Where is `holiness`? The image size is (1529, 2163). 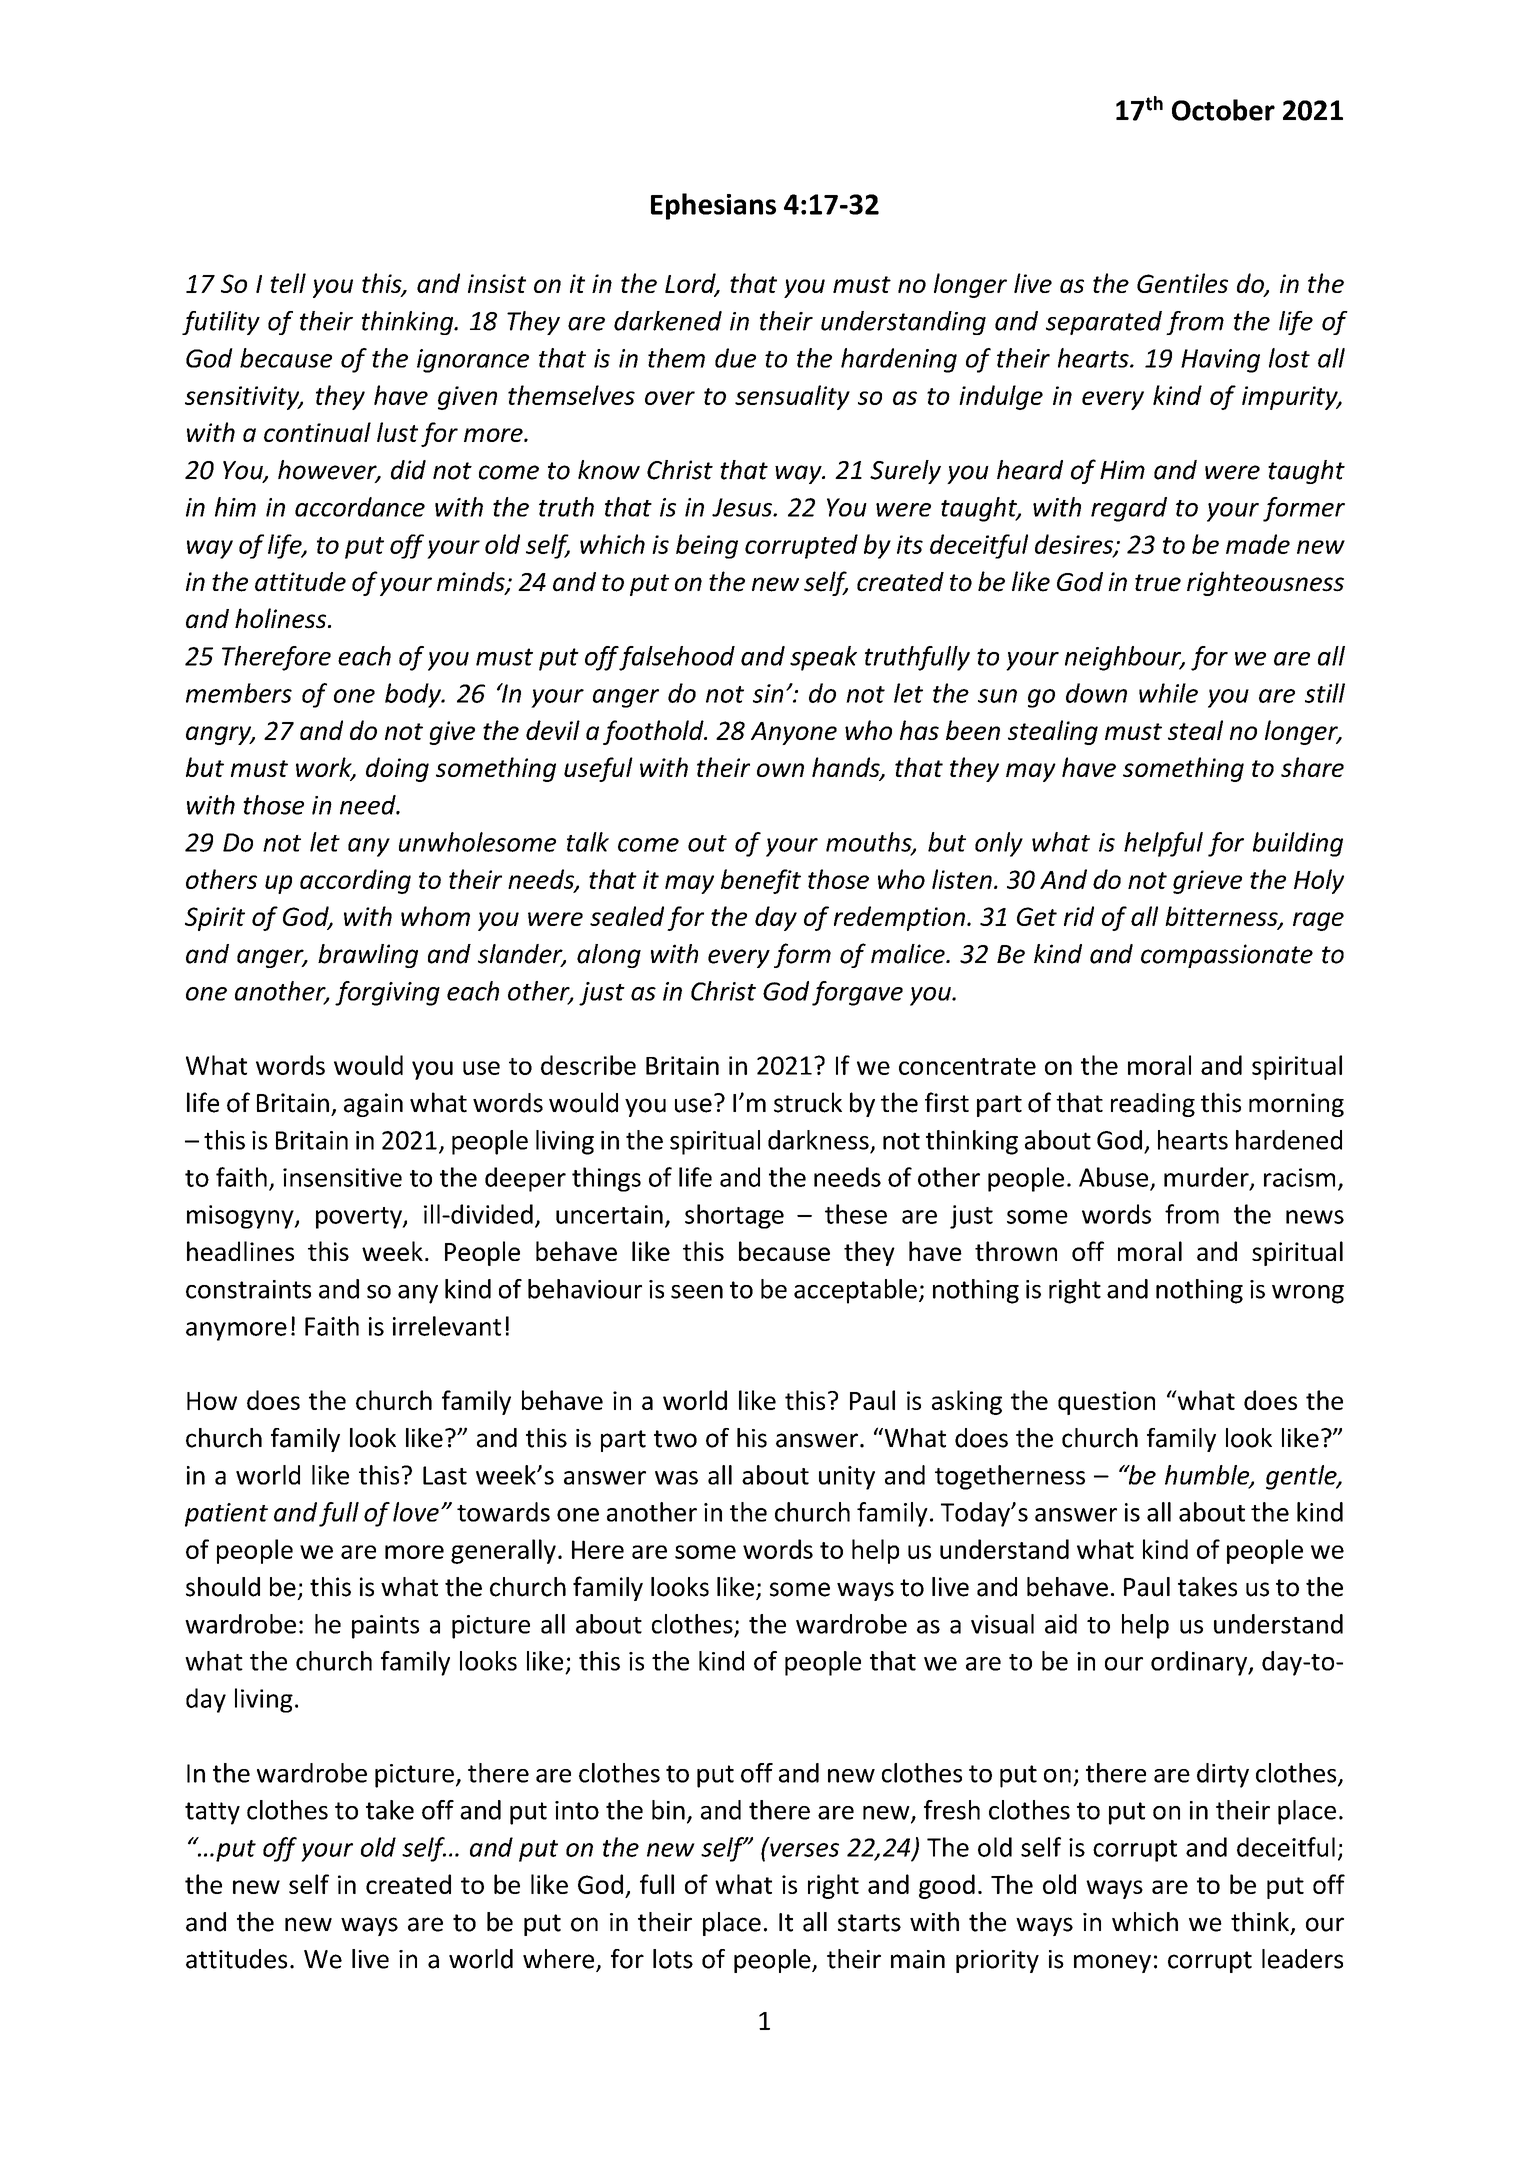 holiness is located at coordinates (282, 618).
